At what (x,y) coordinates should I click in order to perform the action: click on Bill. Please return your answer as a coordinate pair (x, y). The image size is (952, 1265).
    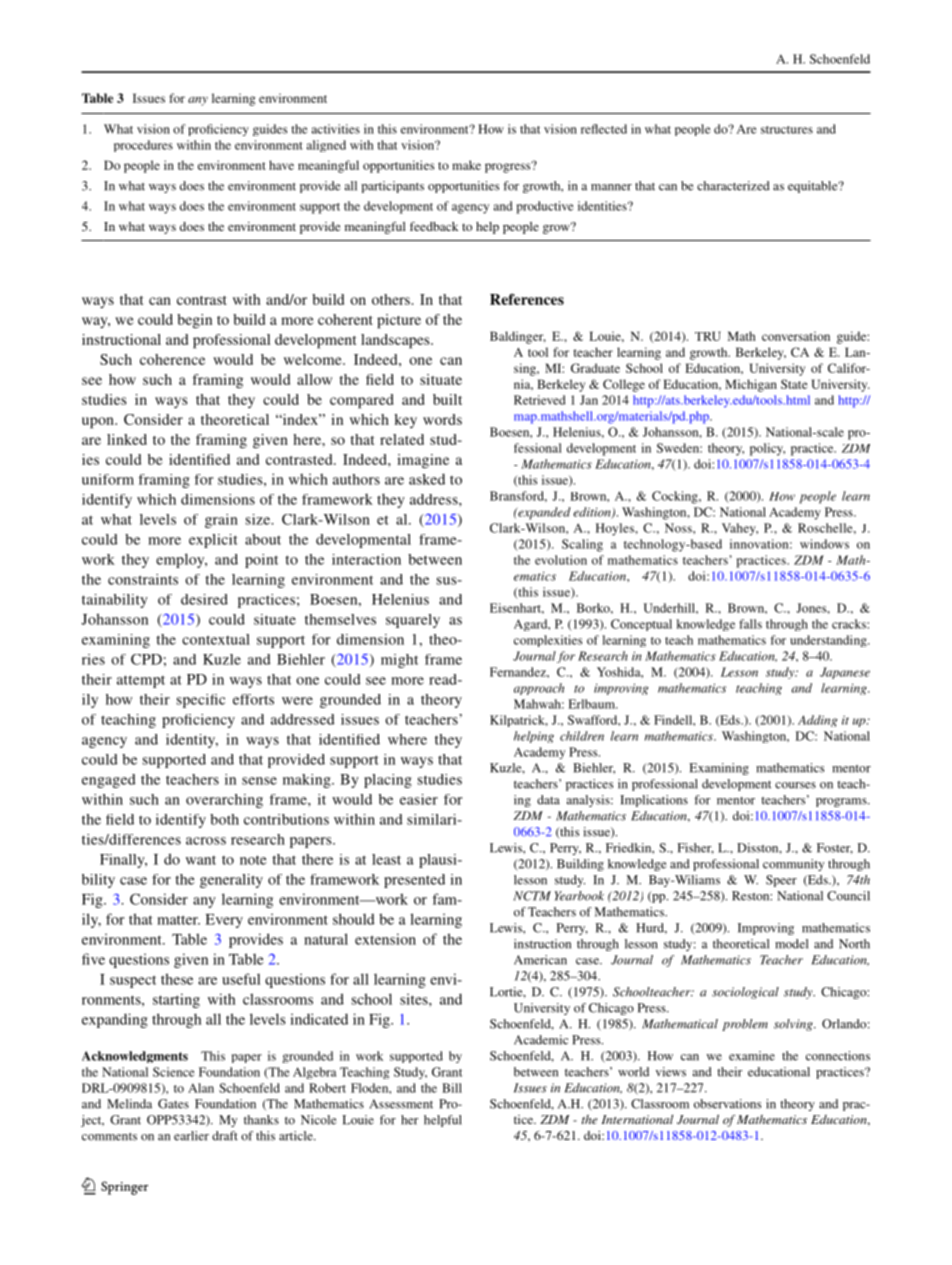
    Looking at the image, I should click on (452, 1088).
